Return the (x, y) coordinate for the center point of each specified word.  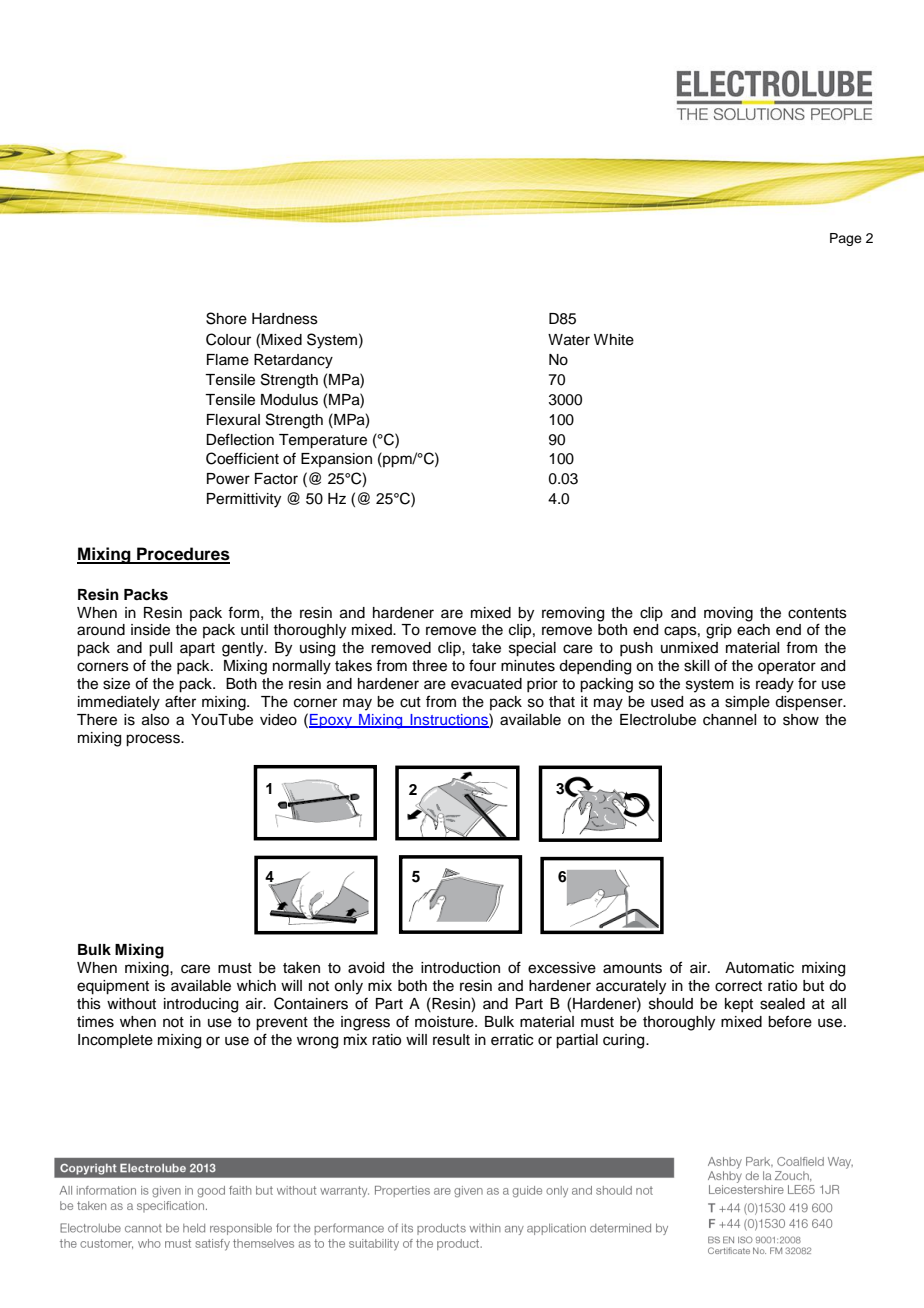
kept (739, 1005)
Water (569, 340)
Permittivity (244, 500)
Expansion (336, 460)
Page (846, 239)
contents (817, 613)
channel (729, 720)
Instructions (449, 720)
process (154, 740)
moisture (445, 1022)
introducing (201, 1005)
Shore (226, 318)
